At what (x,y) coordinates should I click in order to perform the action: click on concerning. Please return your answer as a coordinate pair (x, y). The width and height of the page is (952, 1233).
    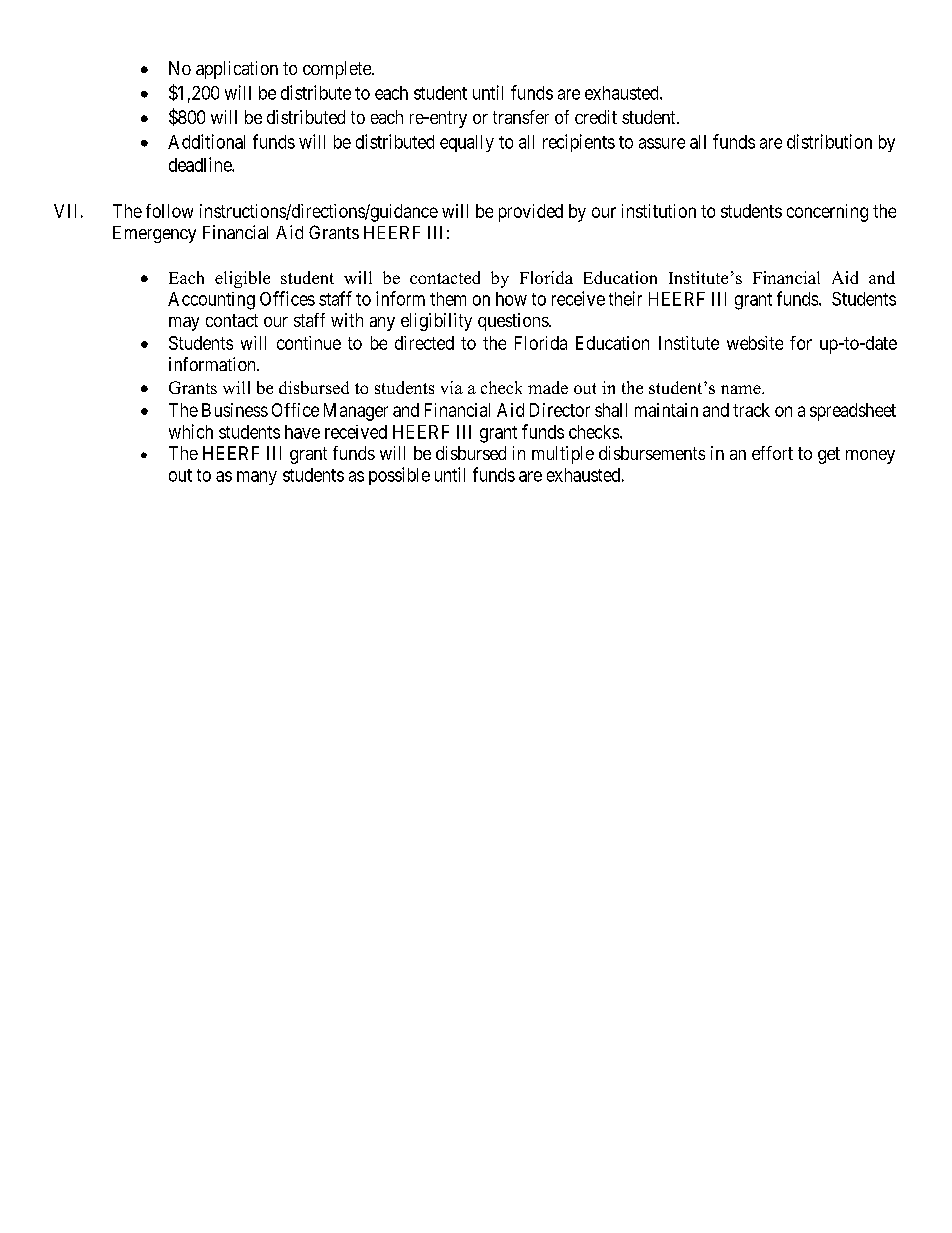
    Looking at the image, I should click on (827, 213).
